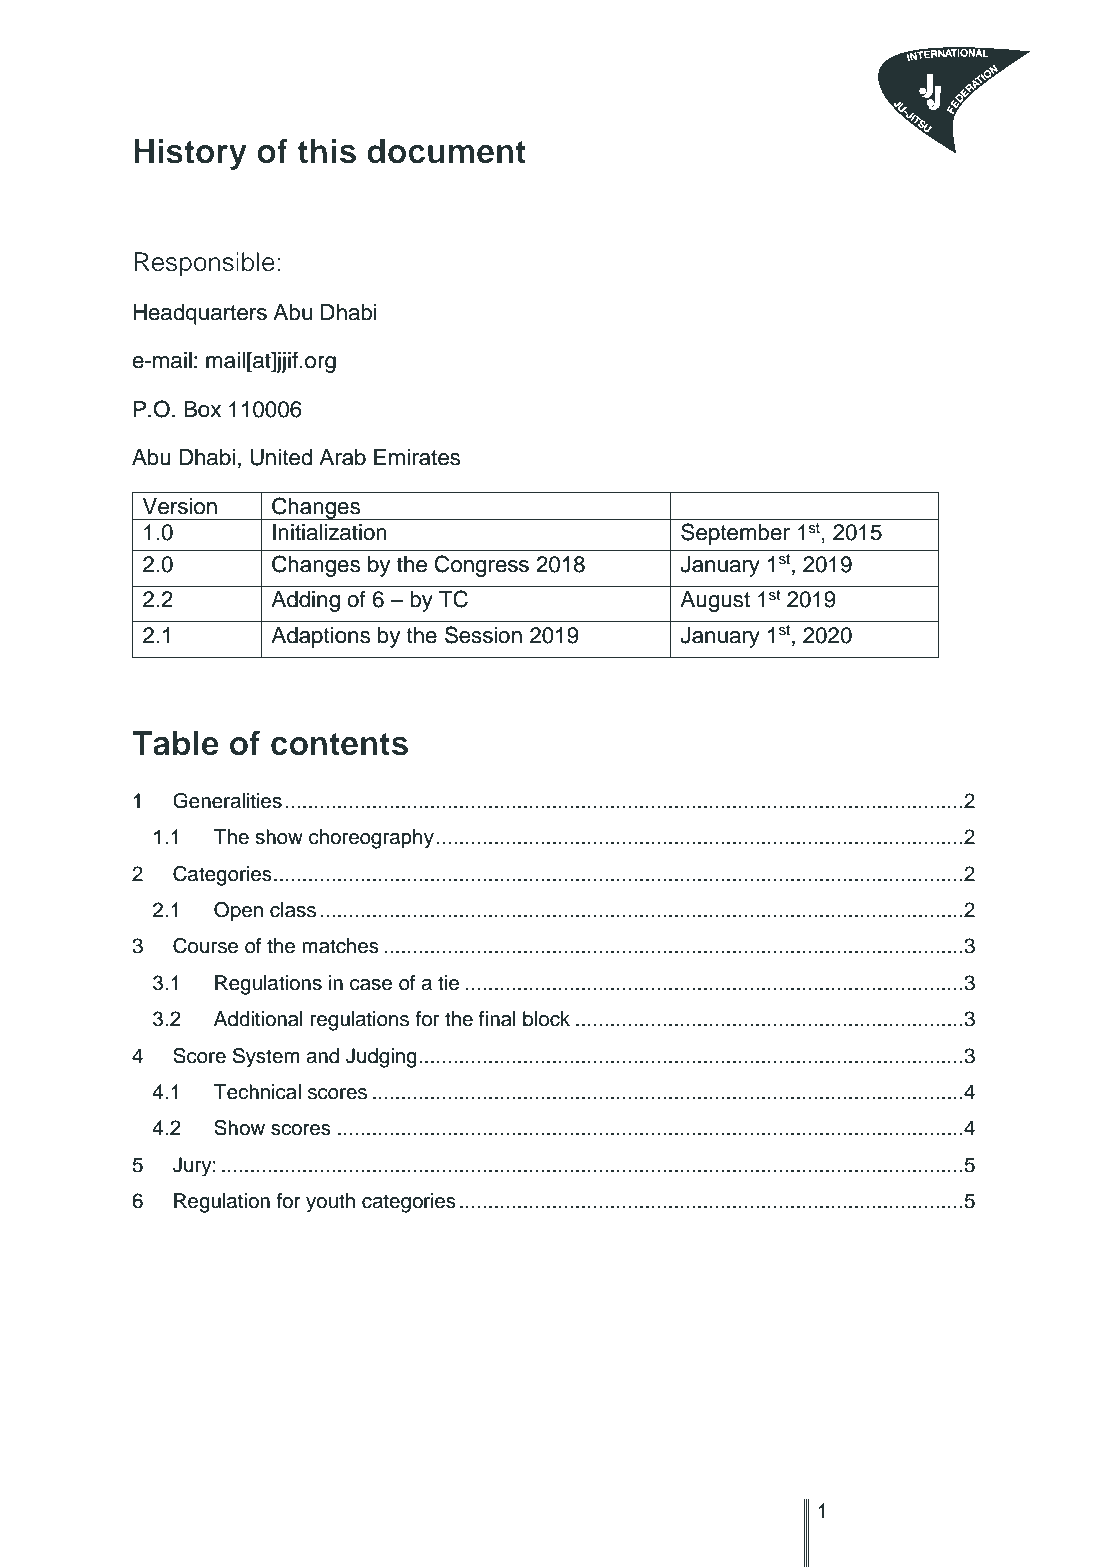  What do you see at coordinates (735, 534) in the document?
I see `September` at bounding box center [735, 534].
